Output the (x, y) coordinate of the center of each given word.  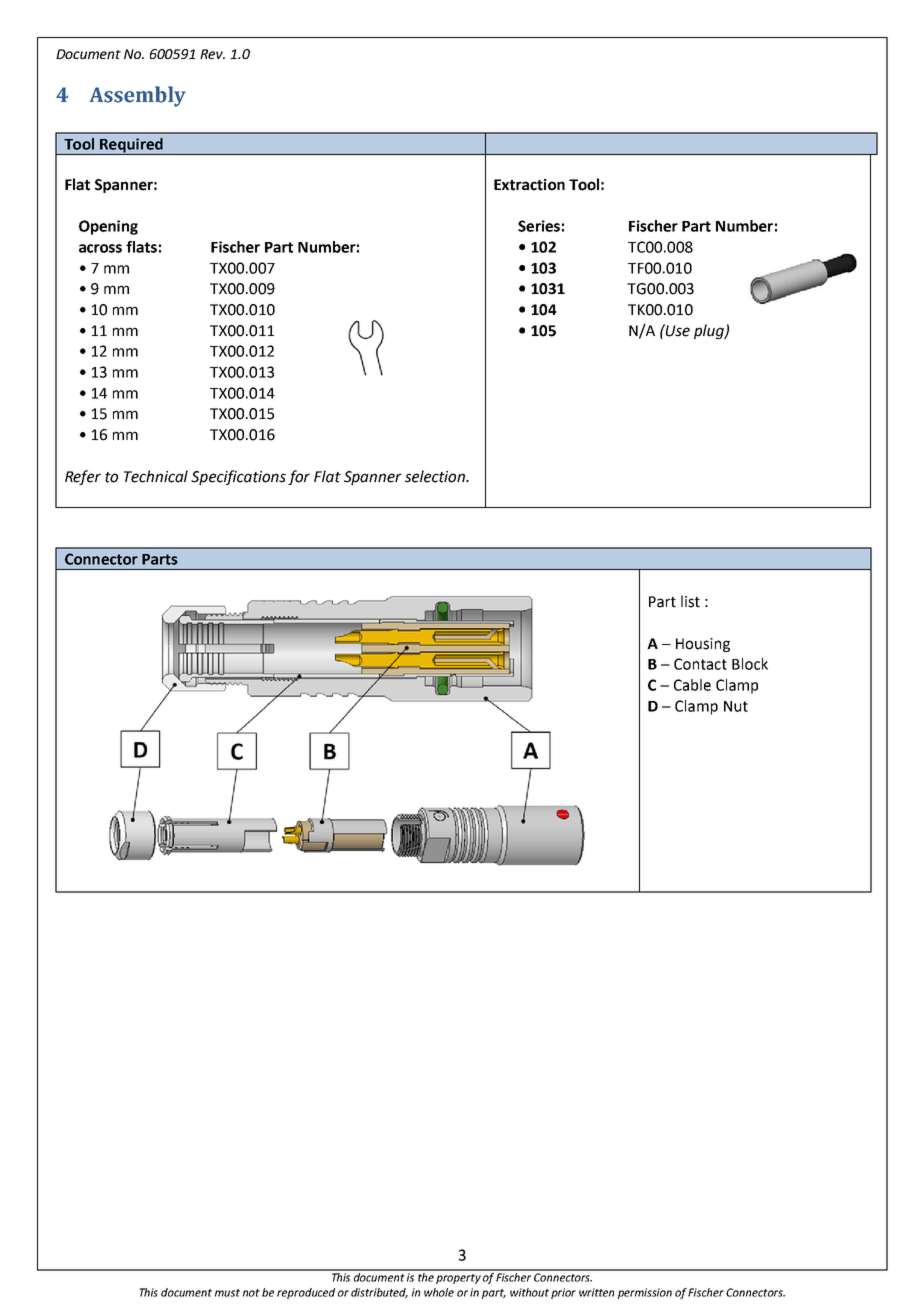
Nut (736, 706)
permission (645, 1293)
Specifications (238, 477)
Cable (692, 685)
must (227, 1293)
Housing (703, 645)
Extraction (529, 185)
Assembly (137, 96)
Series (539, 226)
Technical (156, 476)
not (251, 1293)
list (690, 601)
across (100, 248)
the (426, 1276)
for (299, 477)
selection (436, 476)
